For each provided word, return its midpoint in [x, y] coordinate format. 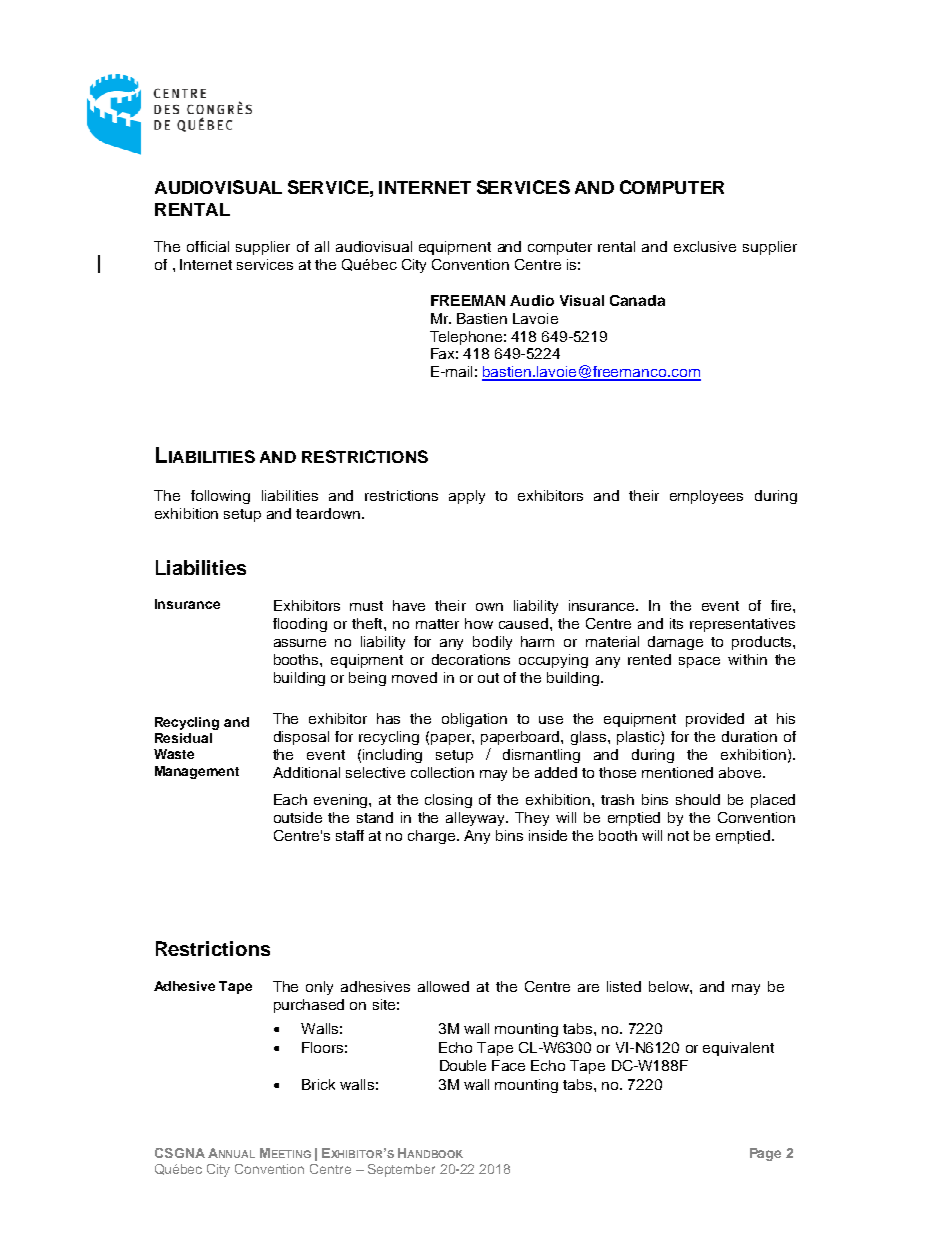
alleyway [477, 819]
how [479, 623]
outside [298, 817]
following [220, 497]
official [208, 246]
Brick [318, 1084]
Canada [637, 300]
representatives [742, 625]
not [678, 836]
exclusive [705, 246]
